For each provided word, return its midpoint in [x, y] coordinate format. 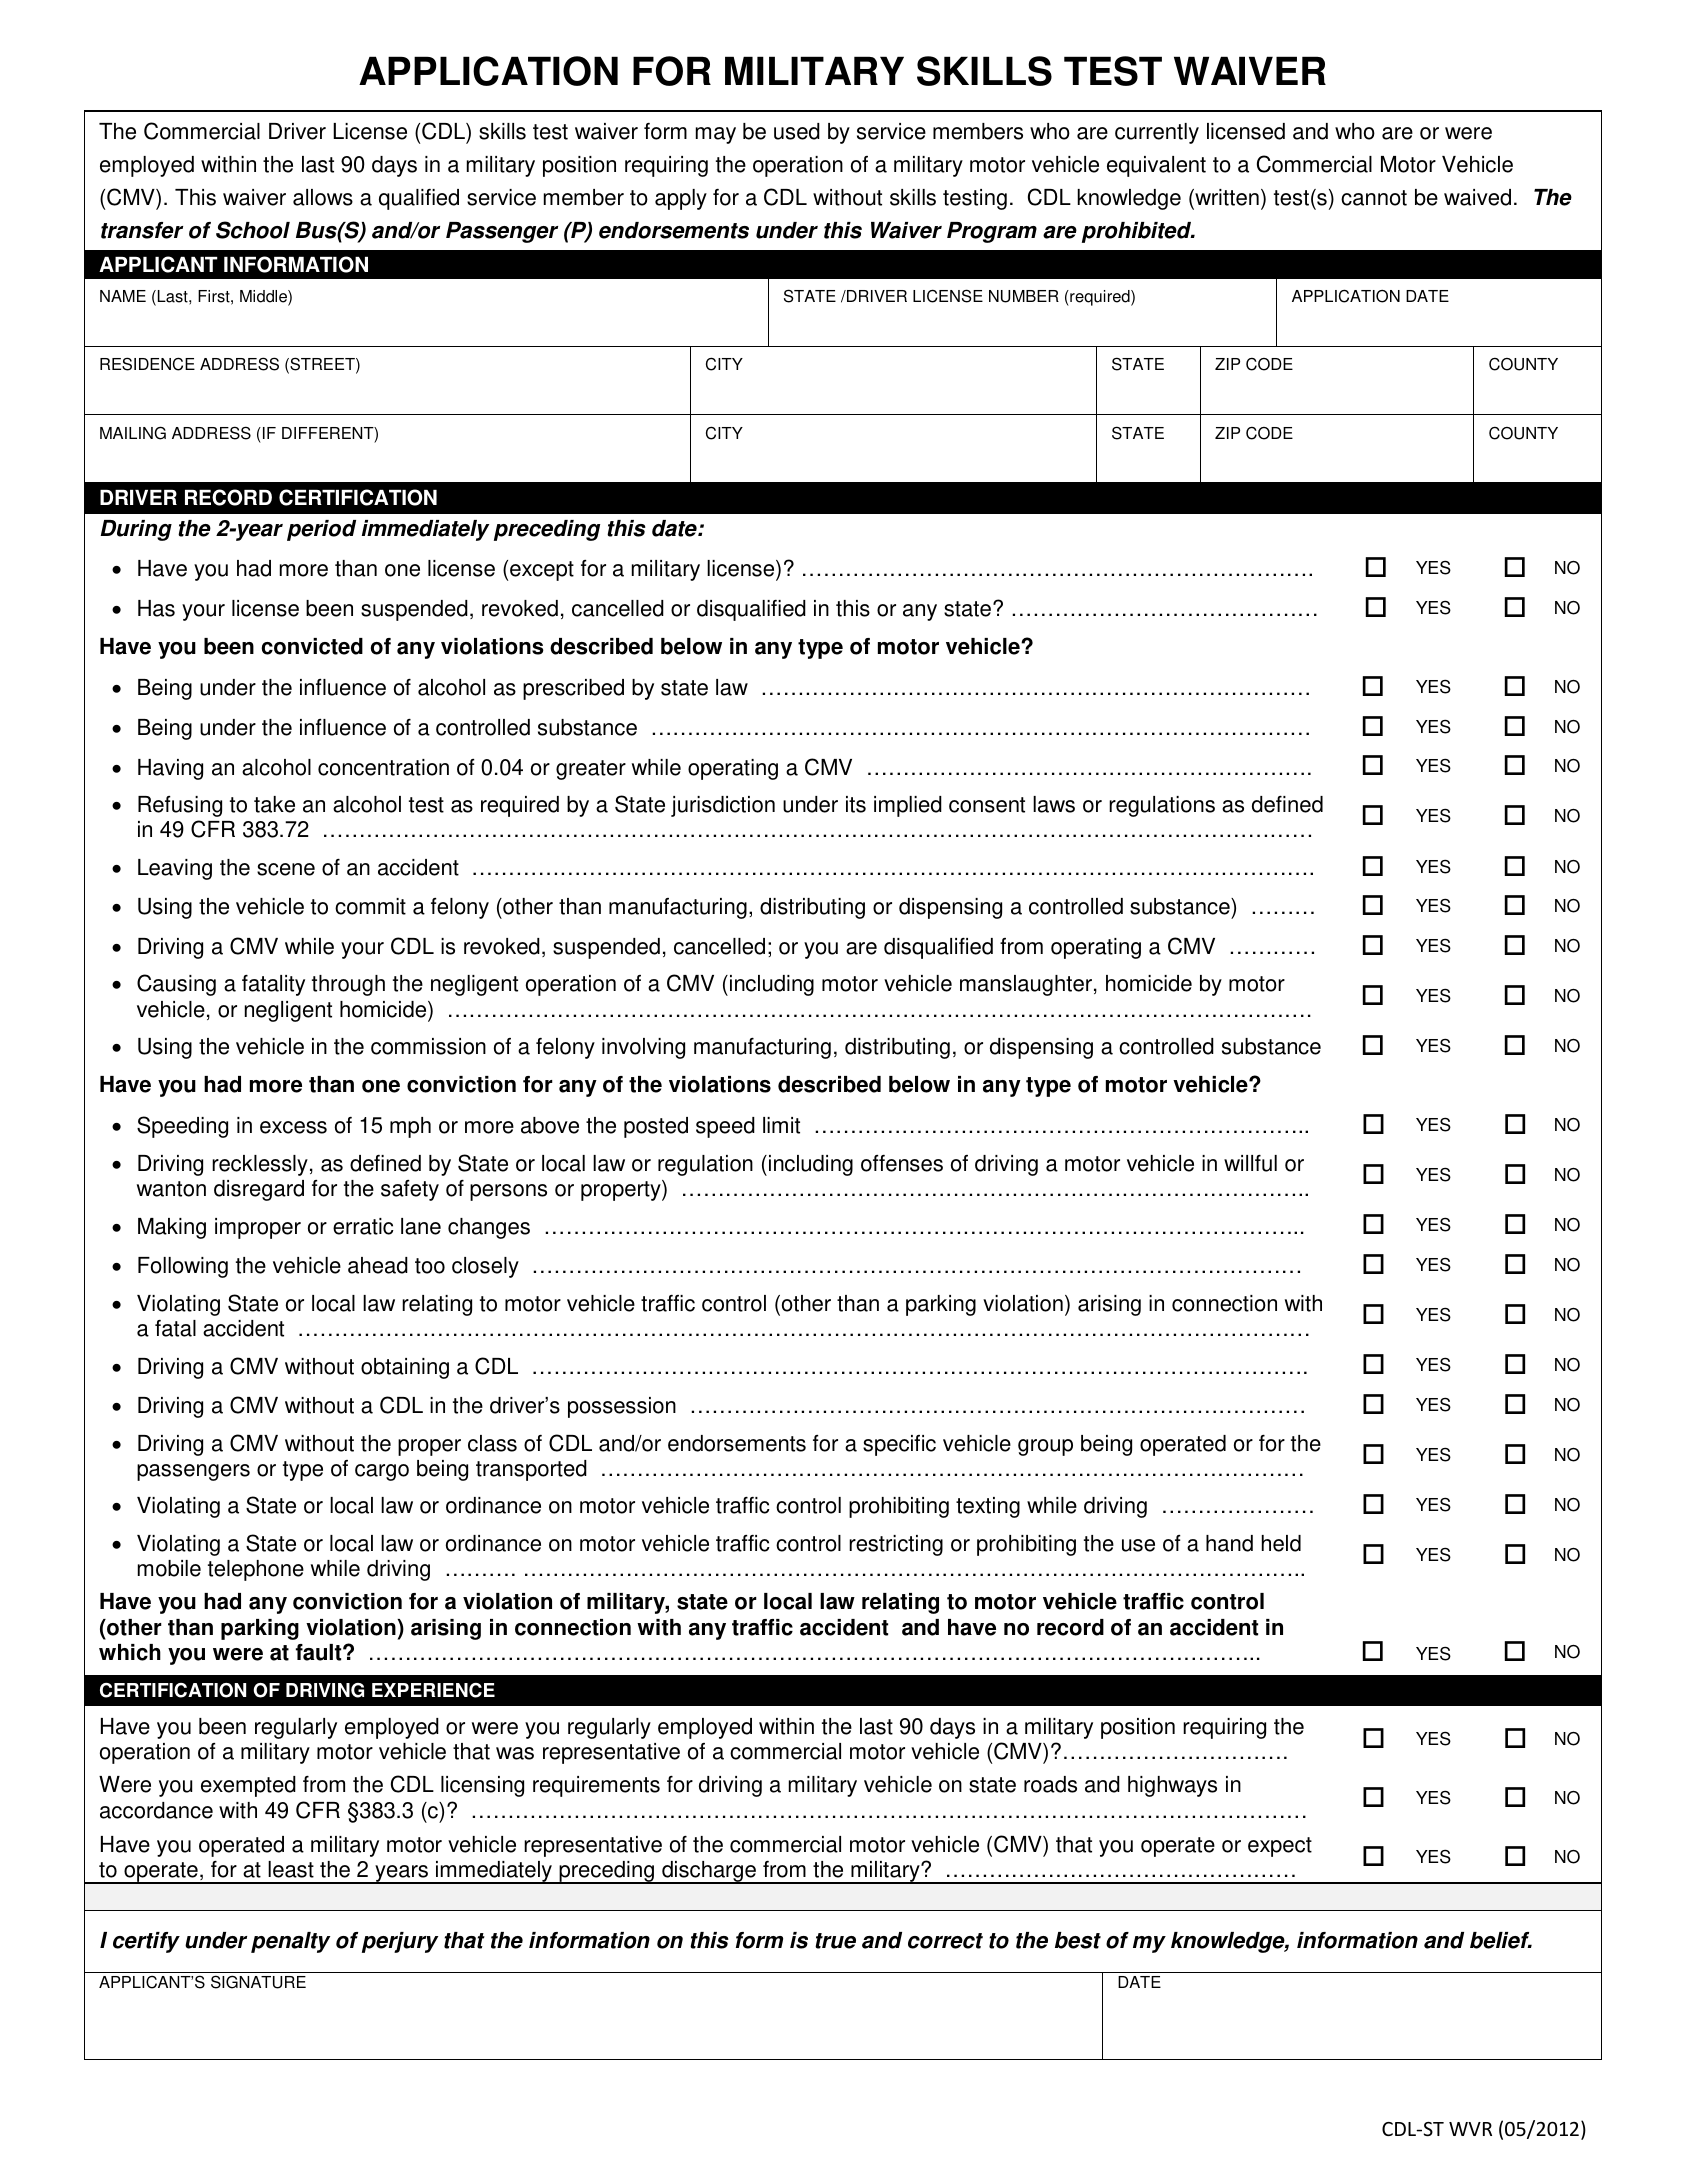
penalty [290, 1942]
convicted [312, 646]
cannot [1374, 198]
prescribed [573, 689]
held [1281, 1543]
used [797, 131]
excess [293, 1127]
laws [1054, 804]
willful [1250, 1163]
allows [323, 197]
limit [781, 1125]
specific [899, 1445]
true [835, 1941]
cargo [382, 1472]
